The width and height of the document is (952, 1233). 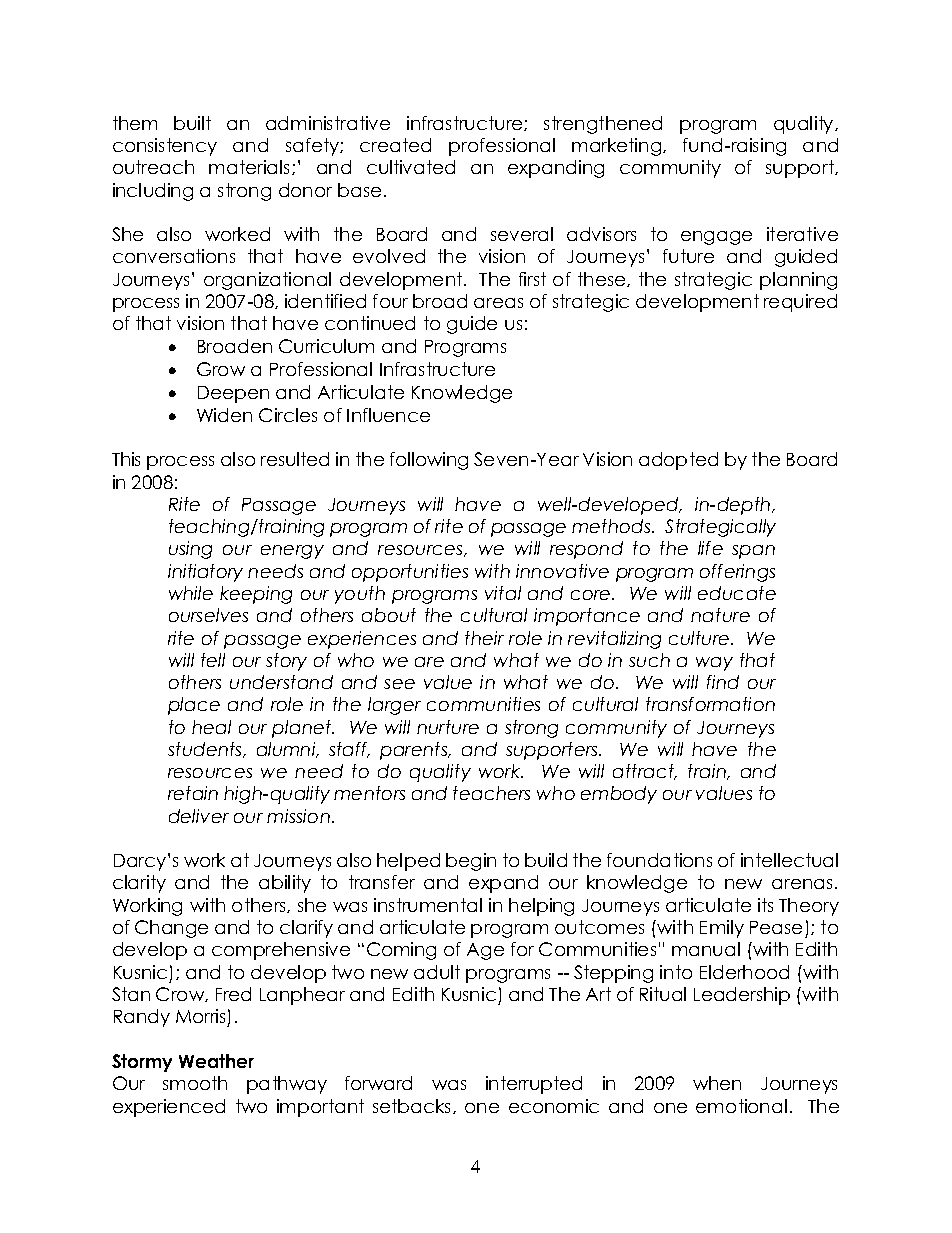 I want to click on consistency, so click(x=165, y=147).
